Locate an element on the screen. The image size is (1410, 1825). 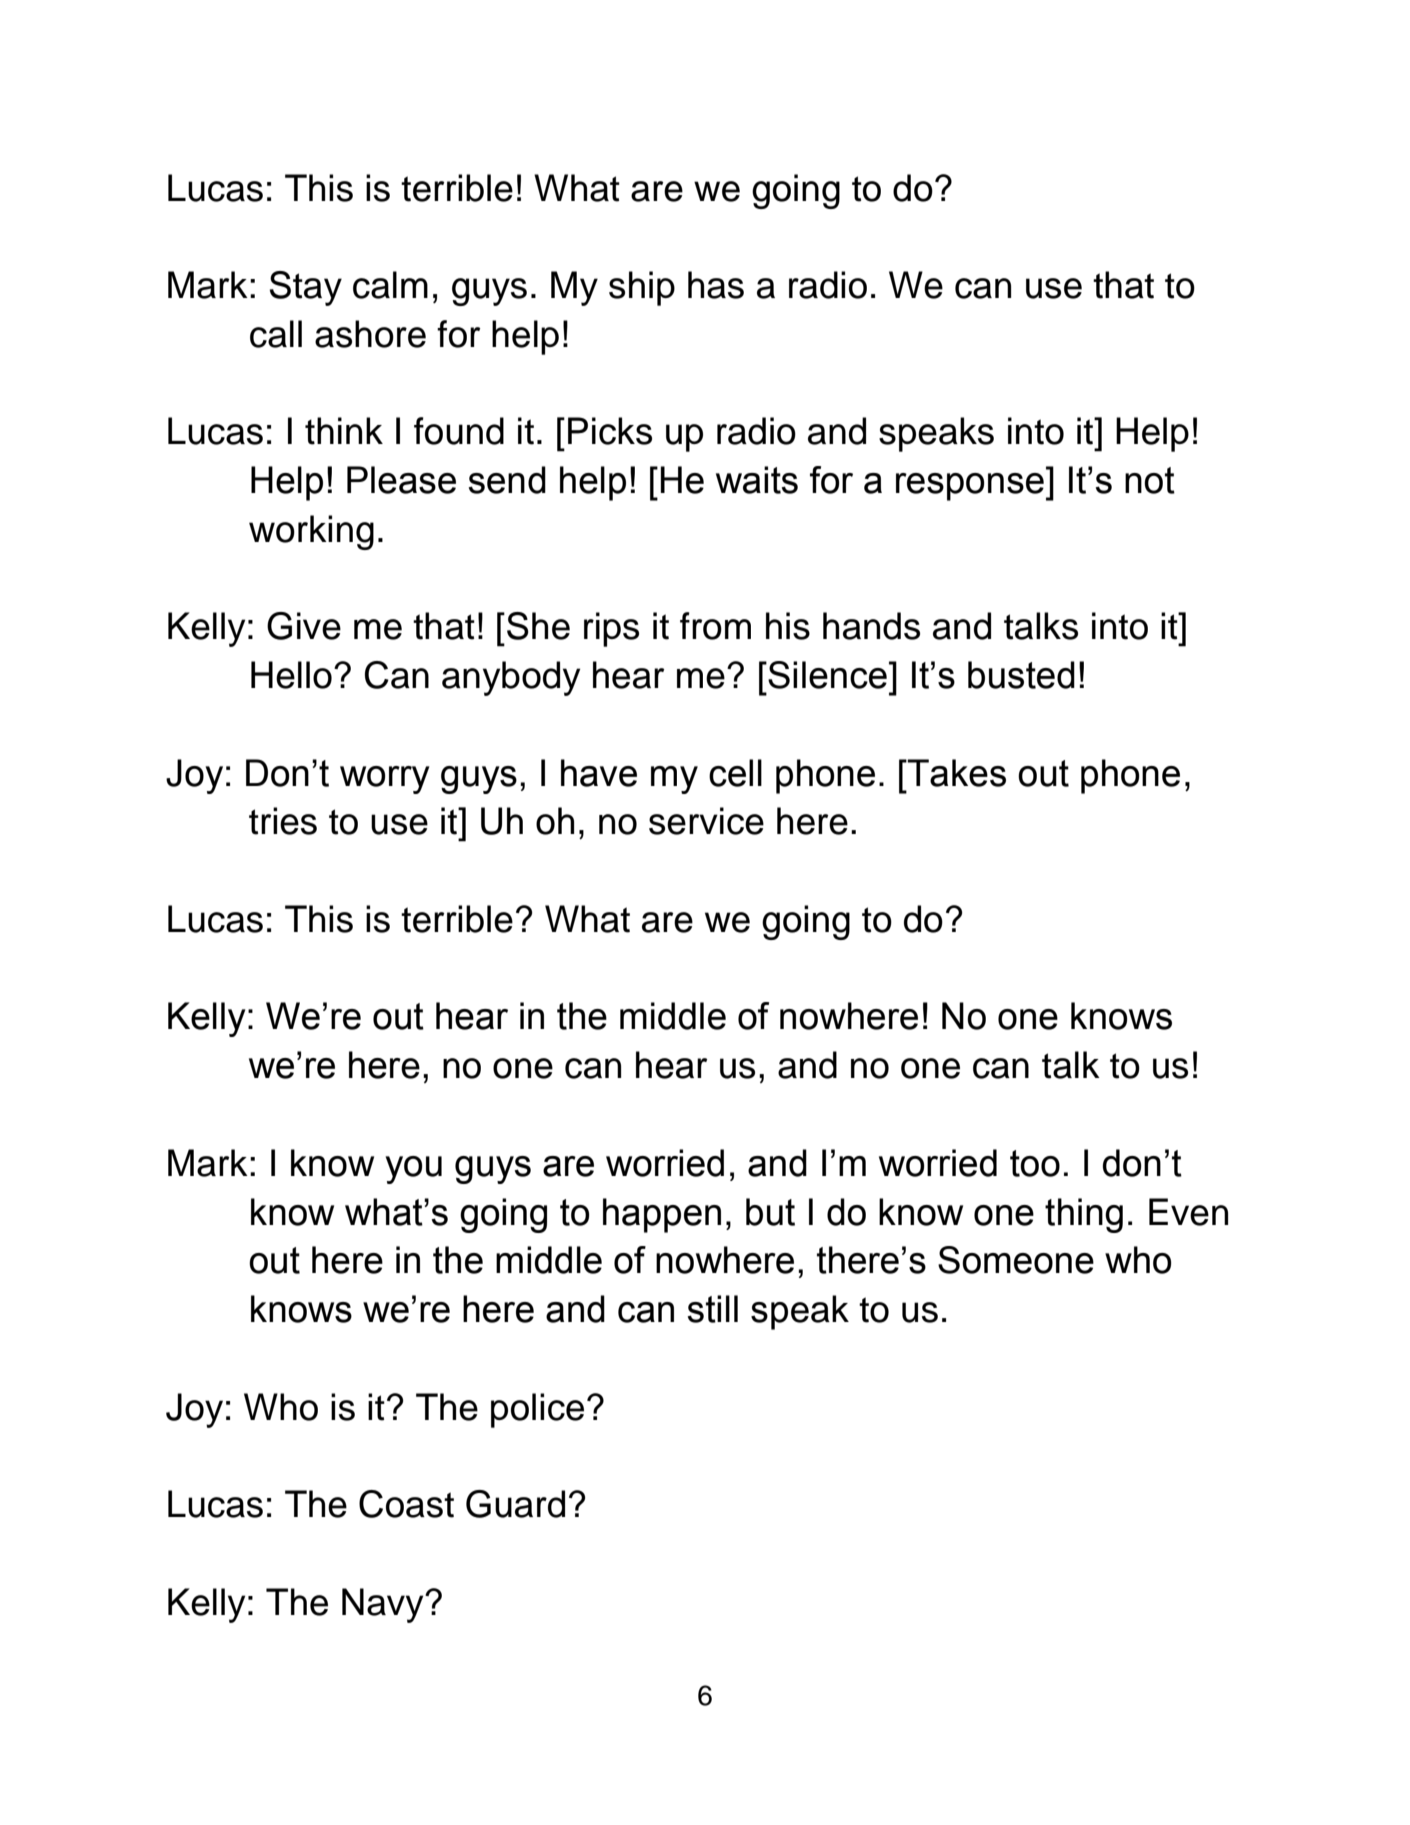
still is located at coordinates (712, 1309).
